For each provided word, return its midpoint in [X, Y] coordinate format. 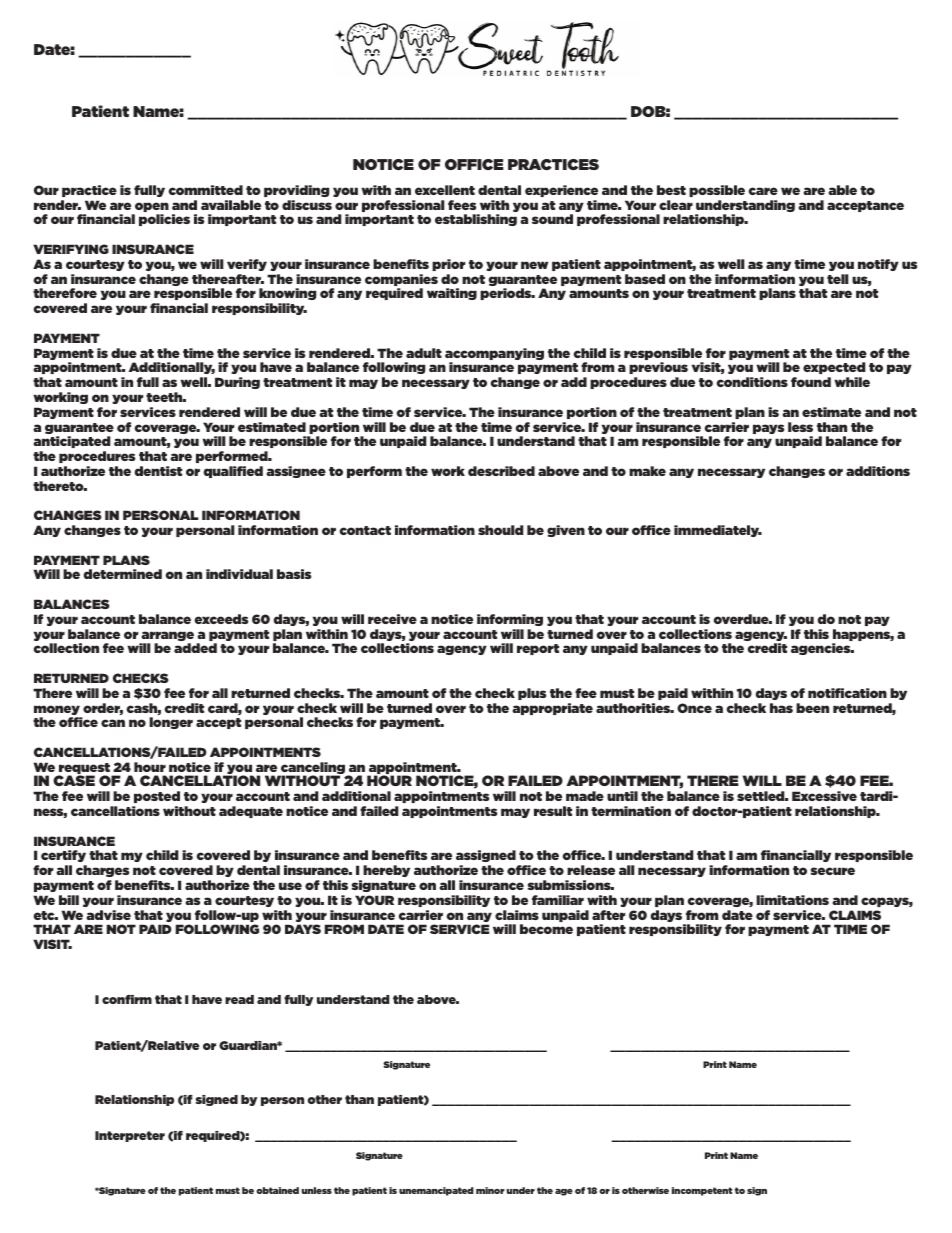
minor [490, 1190]
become [546, 929]
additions [878, 471]
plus [532, 694]
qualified [233, 472]
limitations [792, 900]
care [763, 191]
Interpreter [130, 1136]
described [501, 471]
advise [108, 915]
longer [171, 723]
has [781, 708]
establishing [476, 220]
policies [164, 220]
